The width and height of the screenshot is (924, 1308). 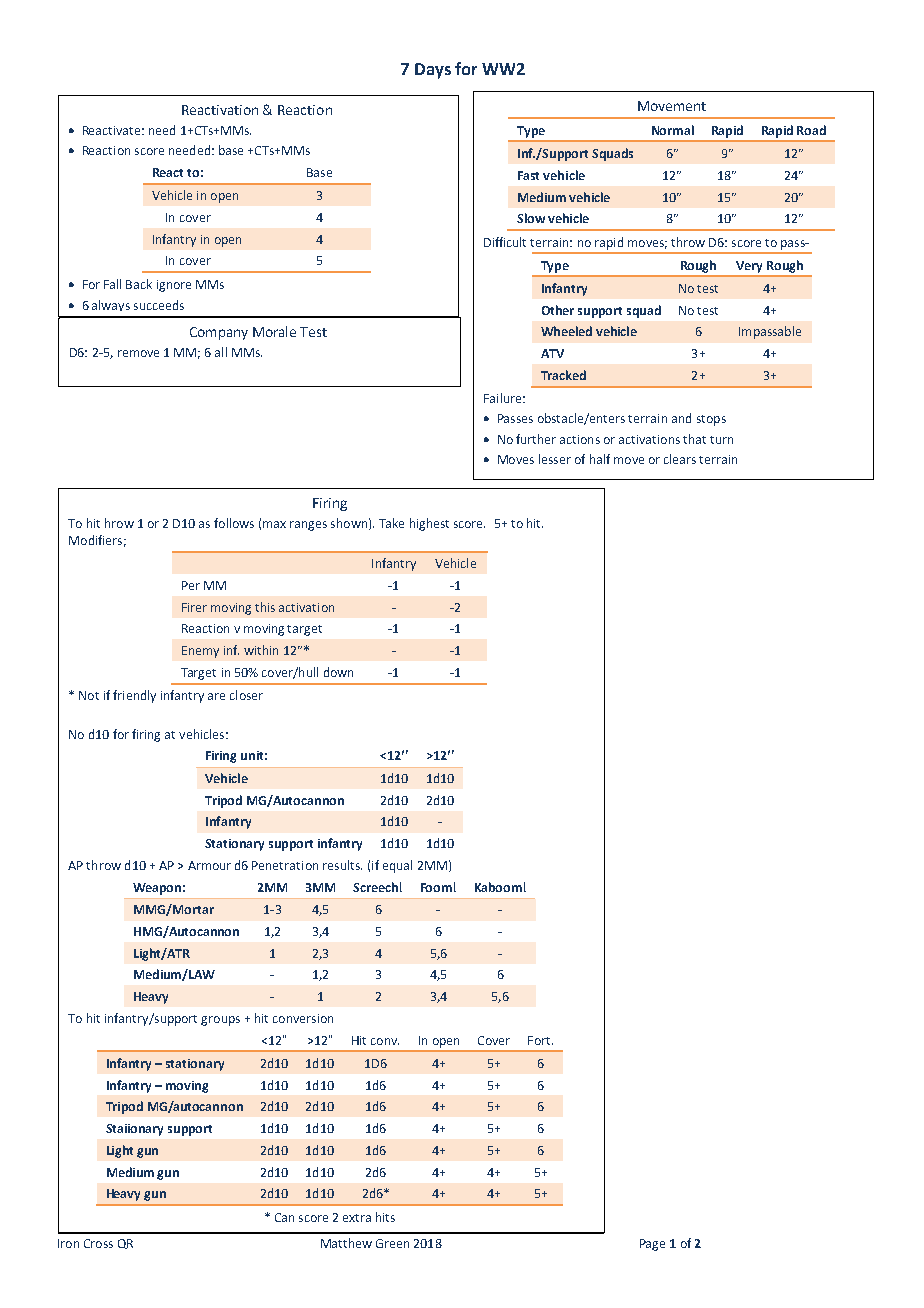 I want to click on hits, so click(x=385, y=1217).
